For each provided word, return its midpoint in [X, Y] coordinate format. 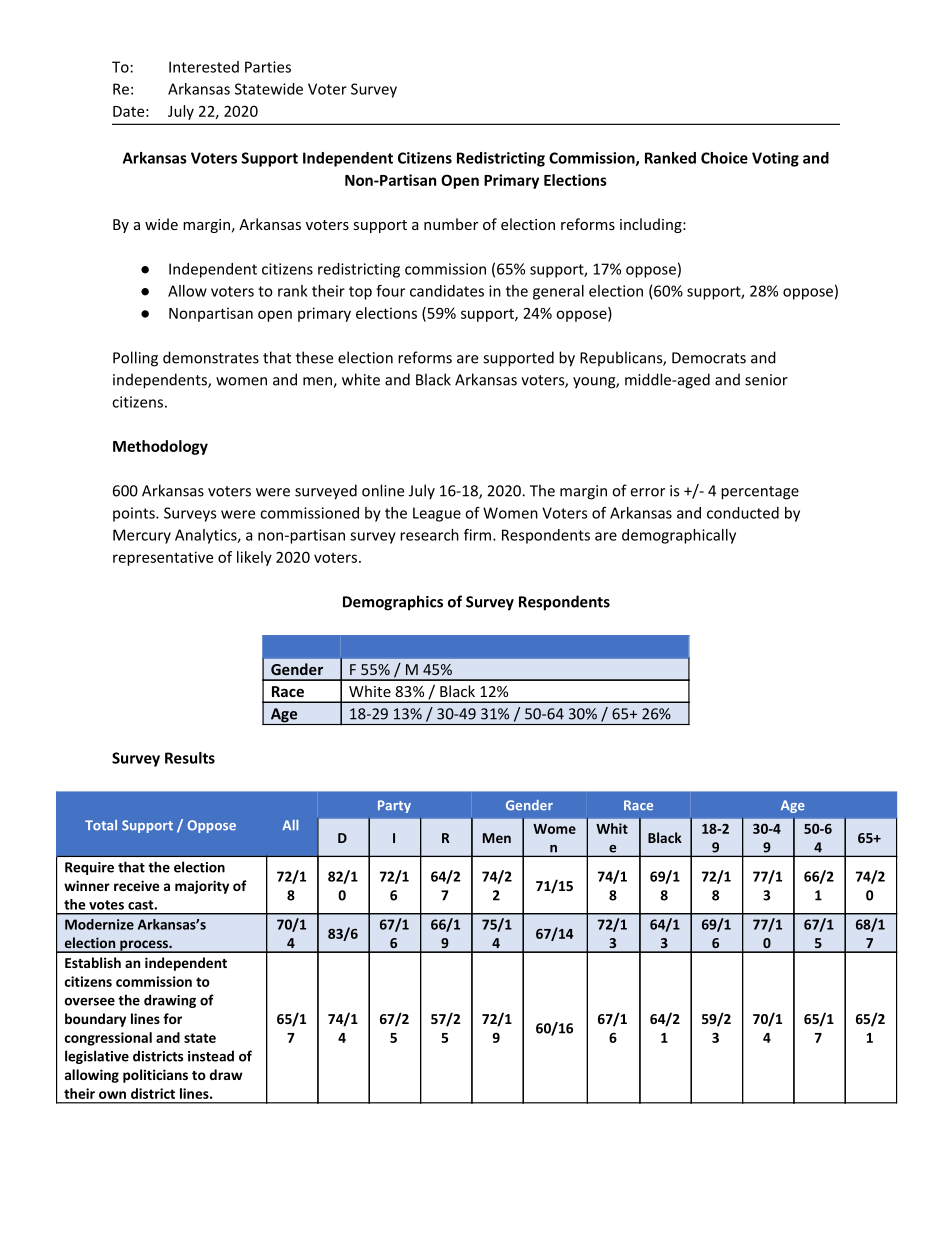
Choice [724, 158]
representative [163, 558]
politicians [155, 1076]
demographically [679, 536]
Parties [268, 67]
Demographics [393, 603]
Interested [204, 67]
